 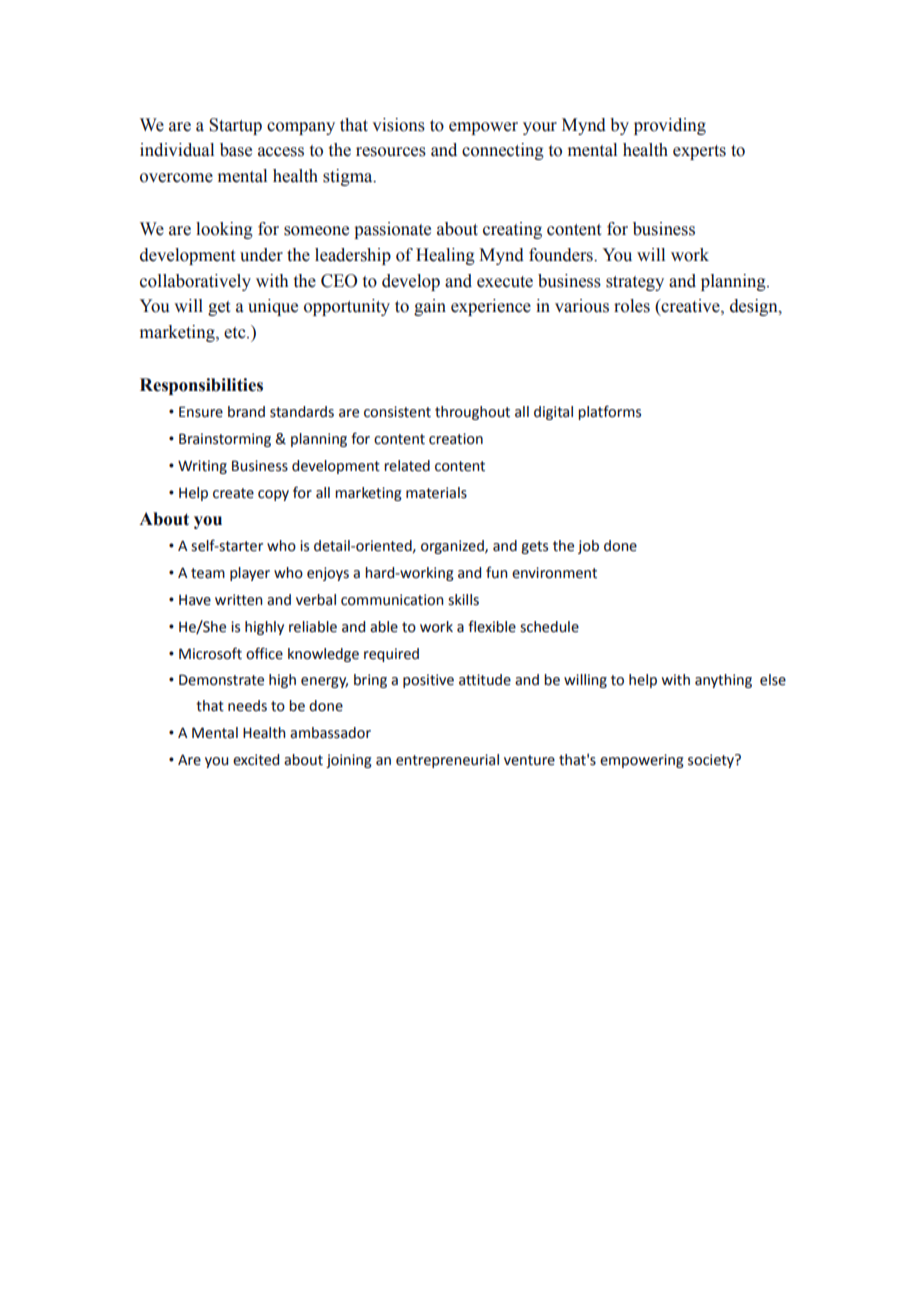 I want to click on job, so click(x=588, y=547).
